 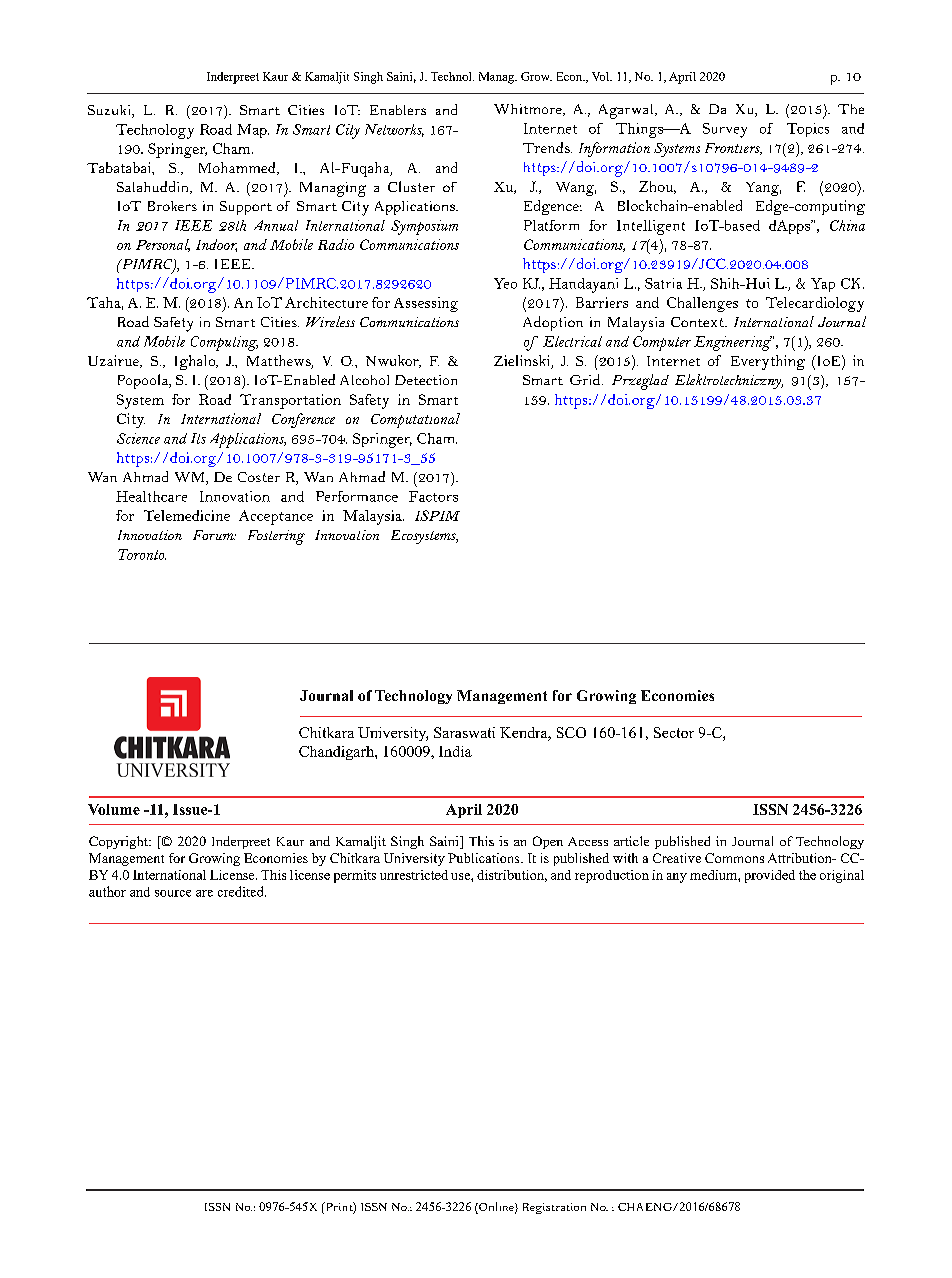 What do you see at coordinates (554, 1208) in the image?
I see `Registration` at bounding box center [554, 1208].
